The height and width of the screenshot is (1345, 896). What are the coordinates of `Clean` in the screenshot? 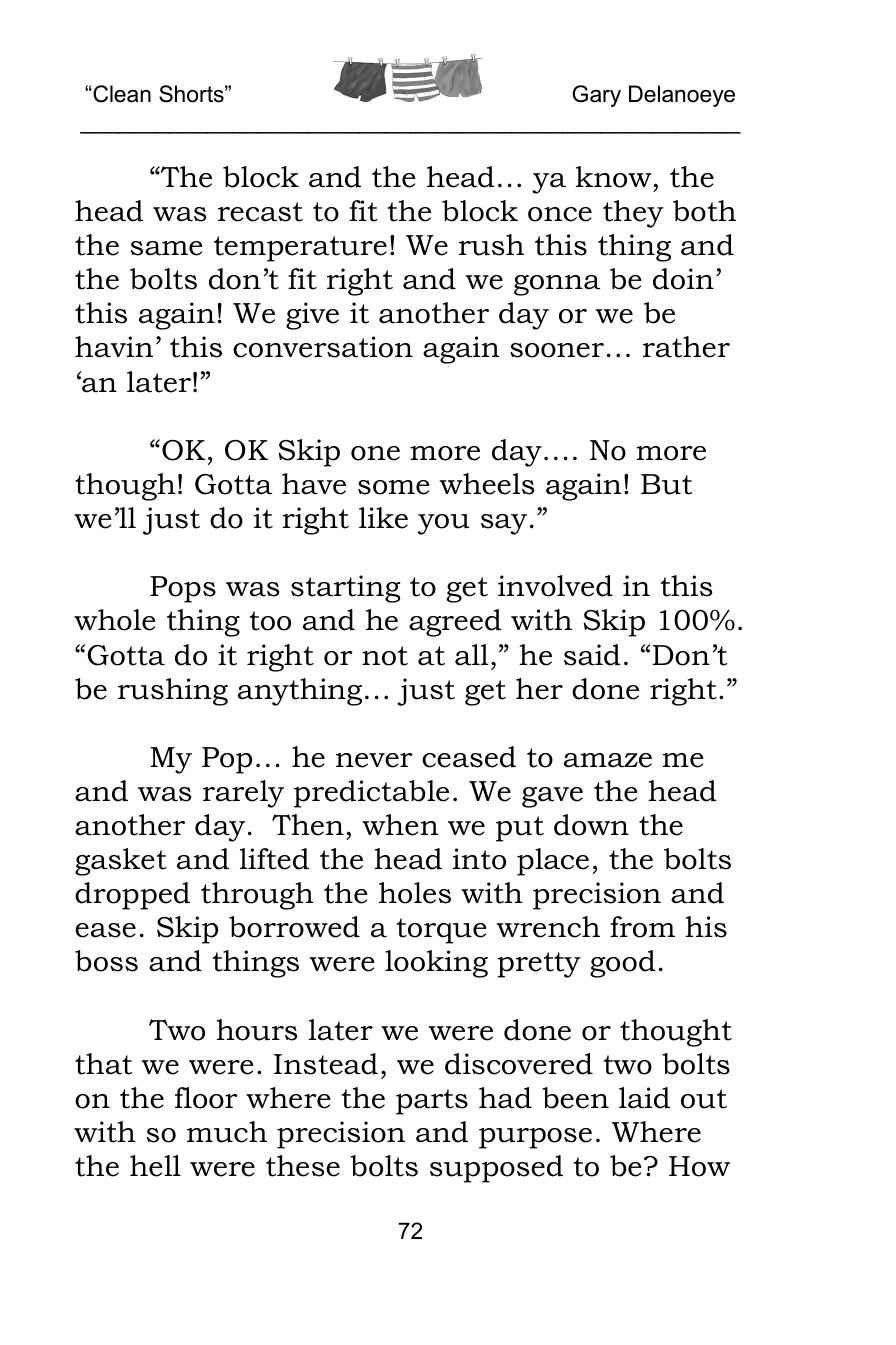 It's located at (121, 94).
